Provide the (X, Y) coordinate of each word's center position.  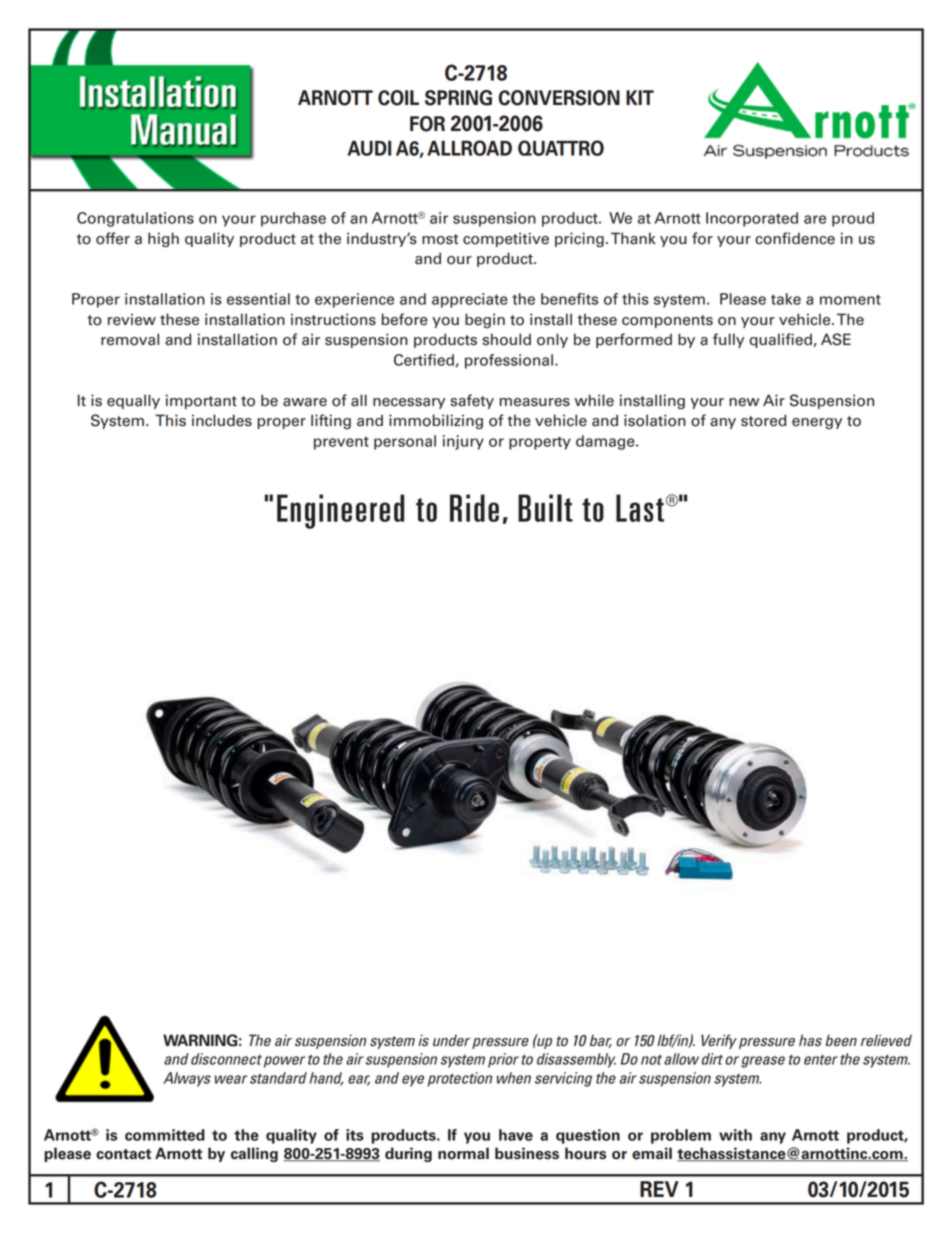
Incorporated (752, 219)
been (841, 1040)
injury (463, 442)
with (735, 1135)
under (453, 1042)
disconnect (226, 1059)
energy (817, 423)
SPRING (458, 98)
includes (222, 420)
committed (165, 1135)
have (516, 1135)
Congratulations (135, 219)
